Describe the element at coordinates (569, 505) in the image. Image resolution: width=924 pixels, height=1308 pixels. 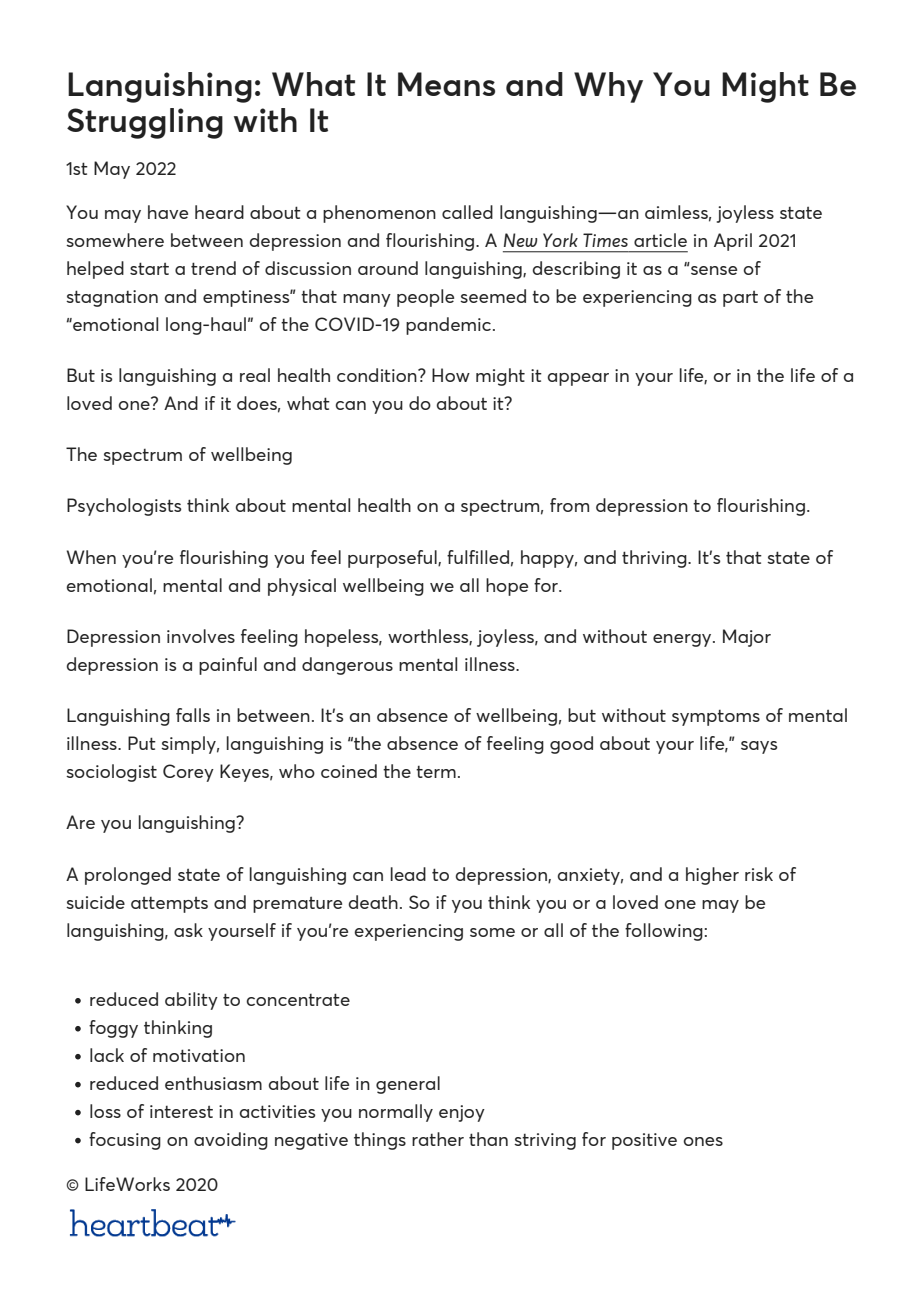
I see `from` at that location.
